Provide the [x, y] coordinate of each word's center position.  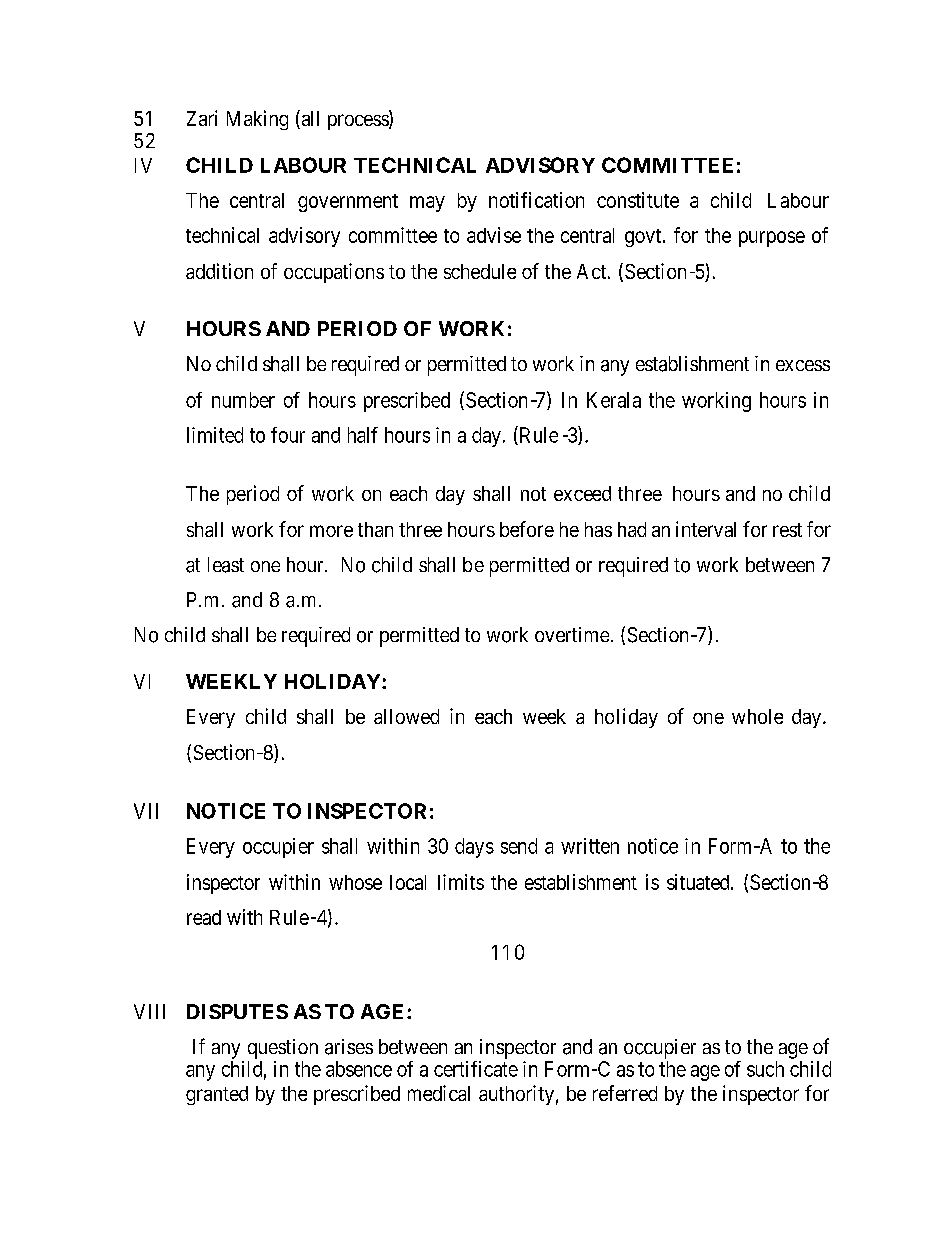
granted [217, 1095]
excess [803, 365]
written [590, 846]
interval [706, 529]
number [243, 400]
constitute [638, 200]
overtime [572, 634]
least [226, 565]
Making [257, 120]
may [427, 204]
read [204, 917]
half [363, 435]
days [474, 848]
